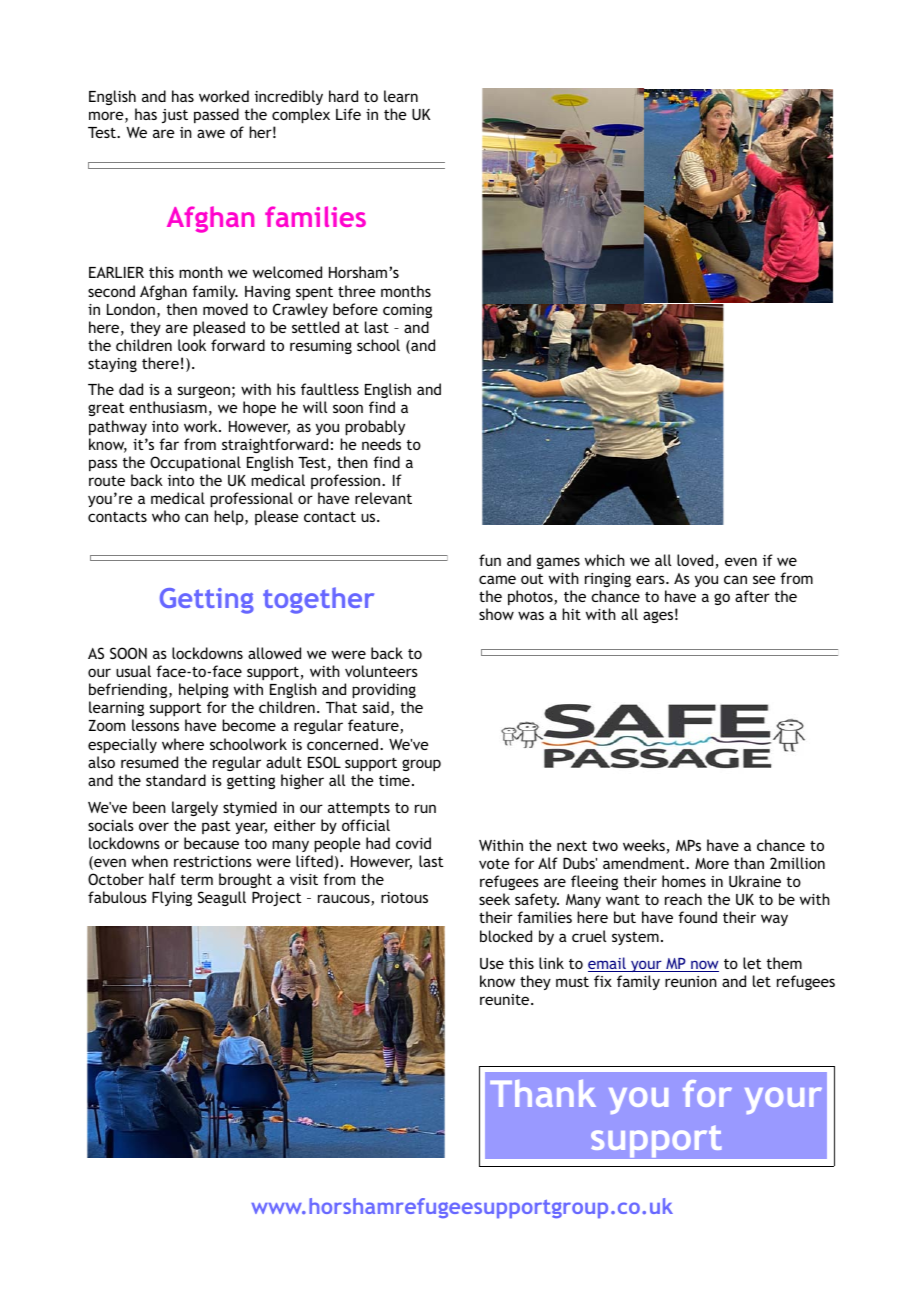 This screenshot has height=1308, width=924. I want to click on Life, so click(348, 114).
